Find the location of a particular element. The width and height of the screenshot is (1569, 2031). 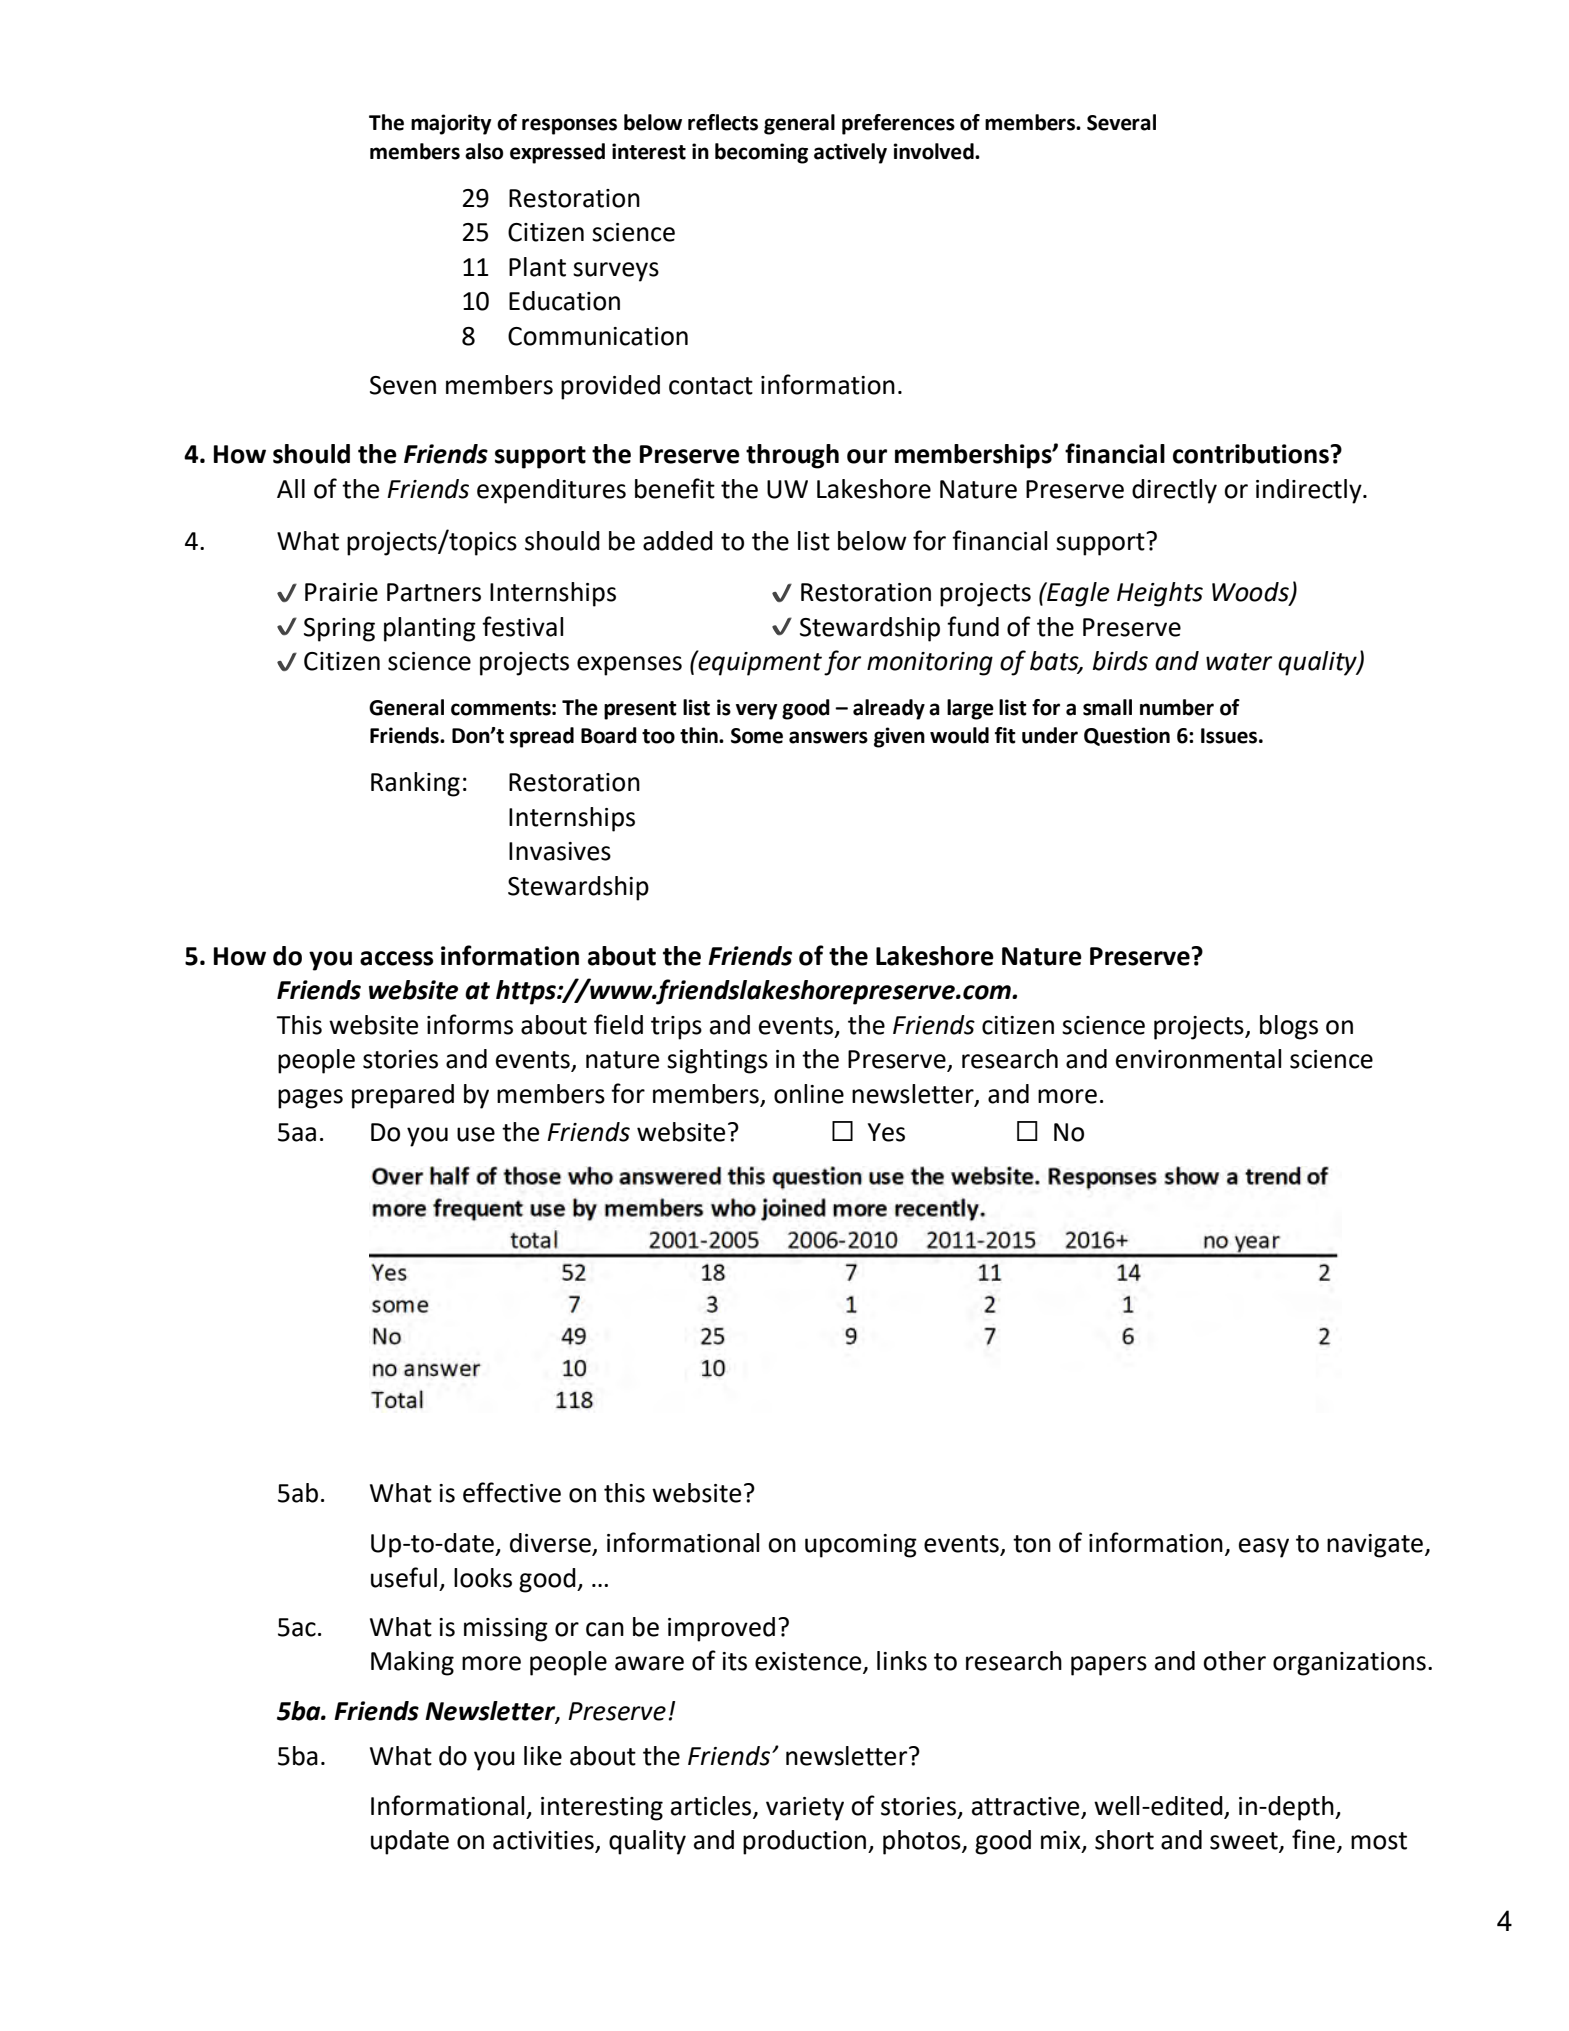

answers is located at coordinates (828, 737).
